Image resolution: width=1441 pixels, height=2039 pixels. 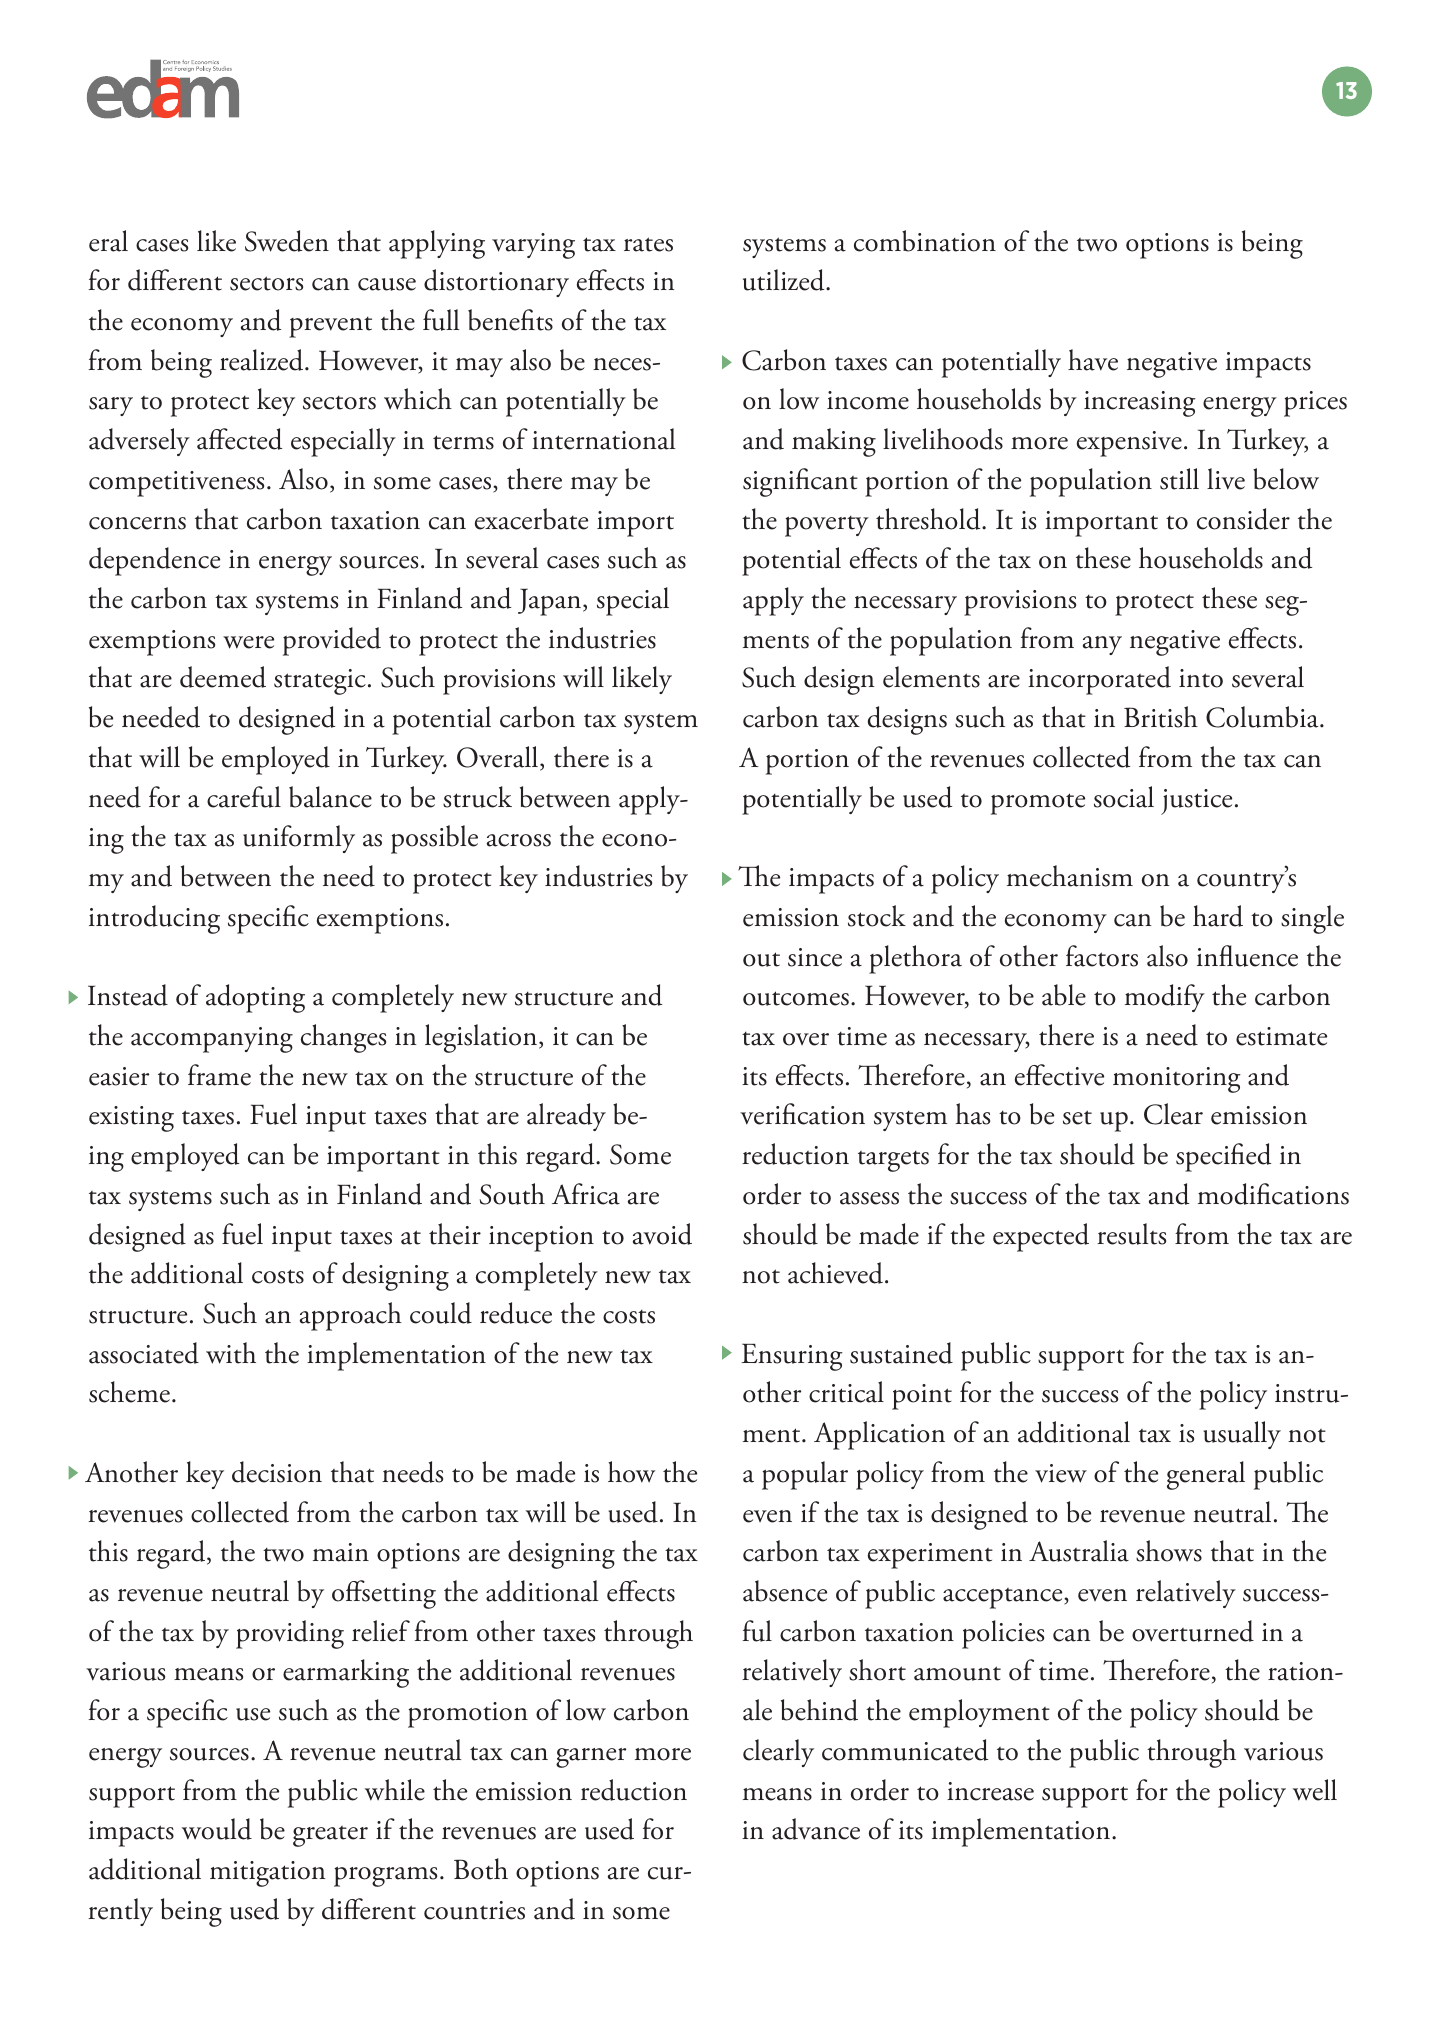 I want to click on mitigation, so click(x=268, y=1874).
